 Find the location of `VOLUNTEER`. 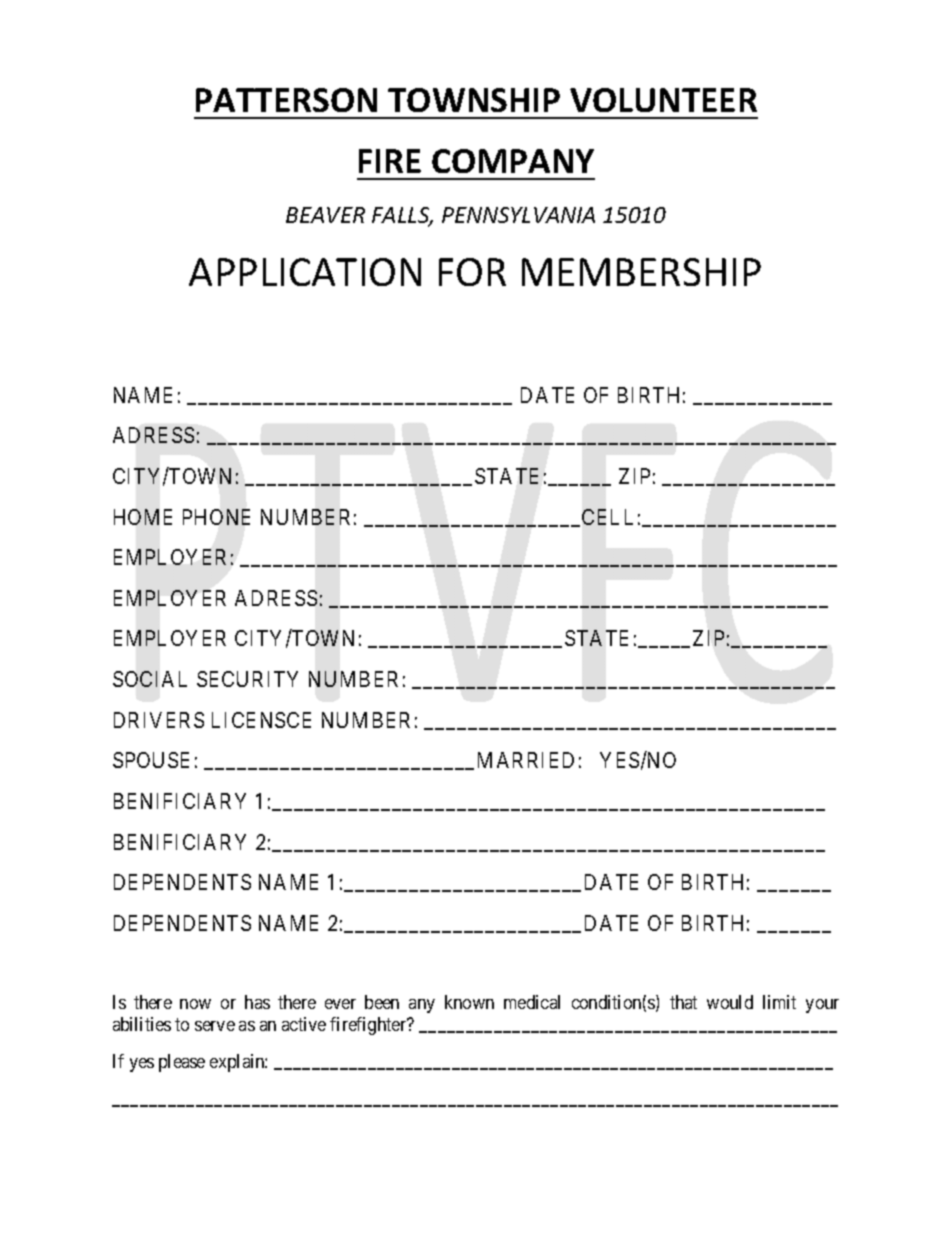

VOLUNTEER is located at coordinates (663, 100).
